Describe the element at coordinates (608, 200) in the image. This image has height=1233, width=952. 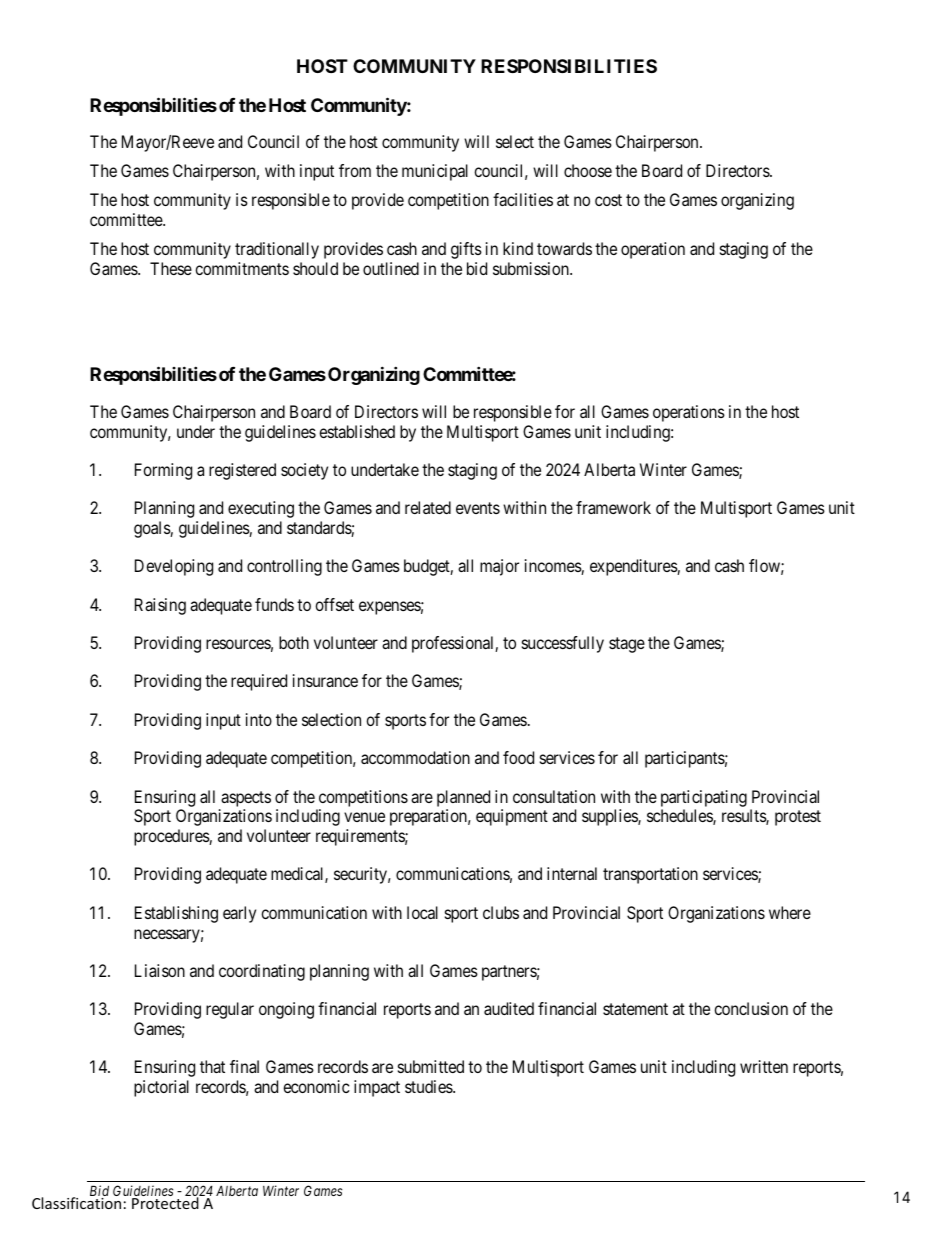
I see `cost` at that location.
